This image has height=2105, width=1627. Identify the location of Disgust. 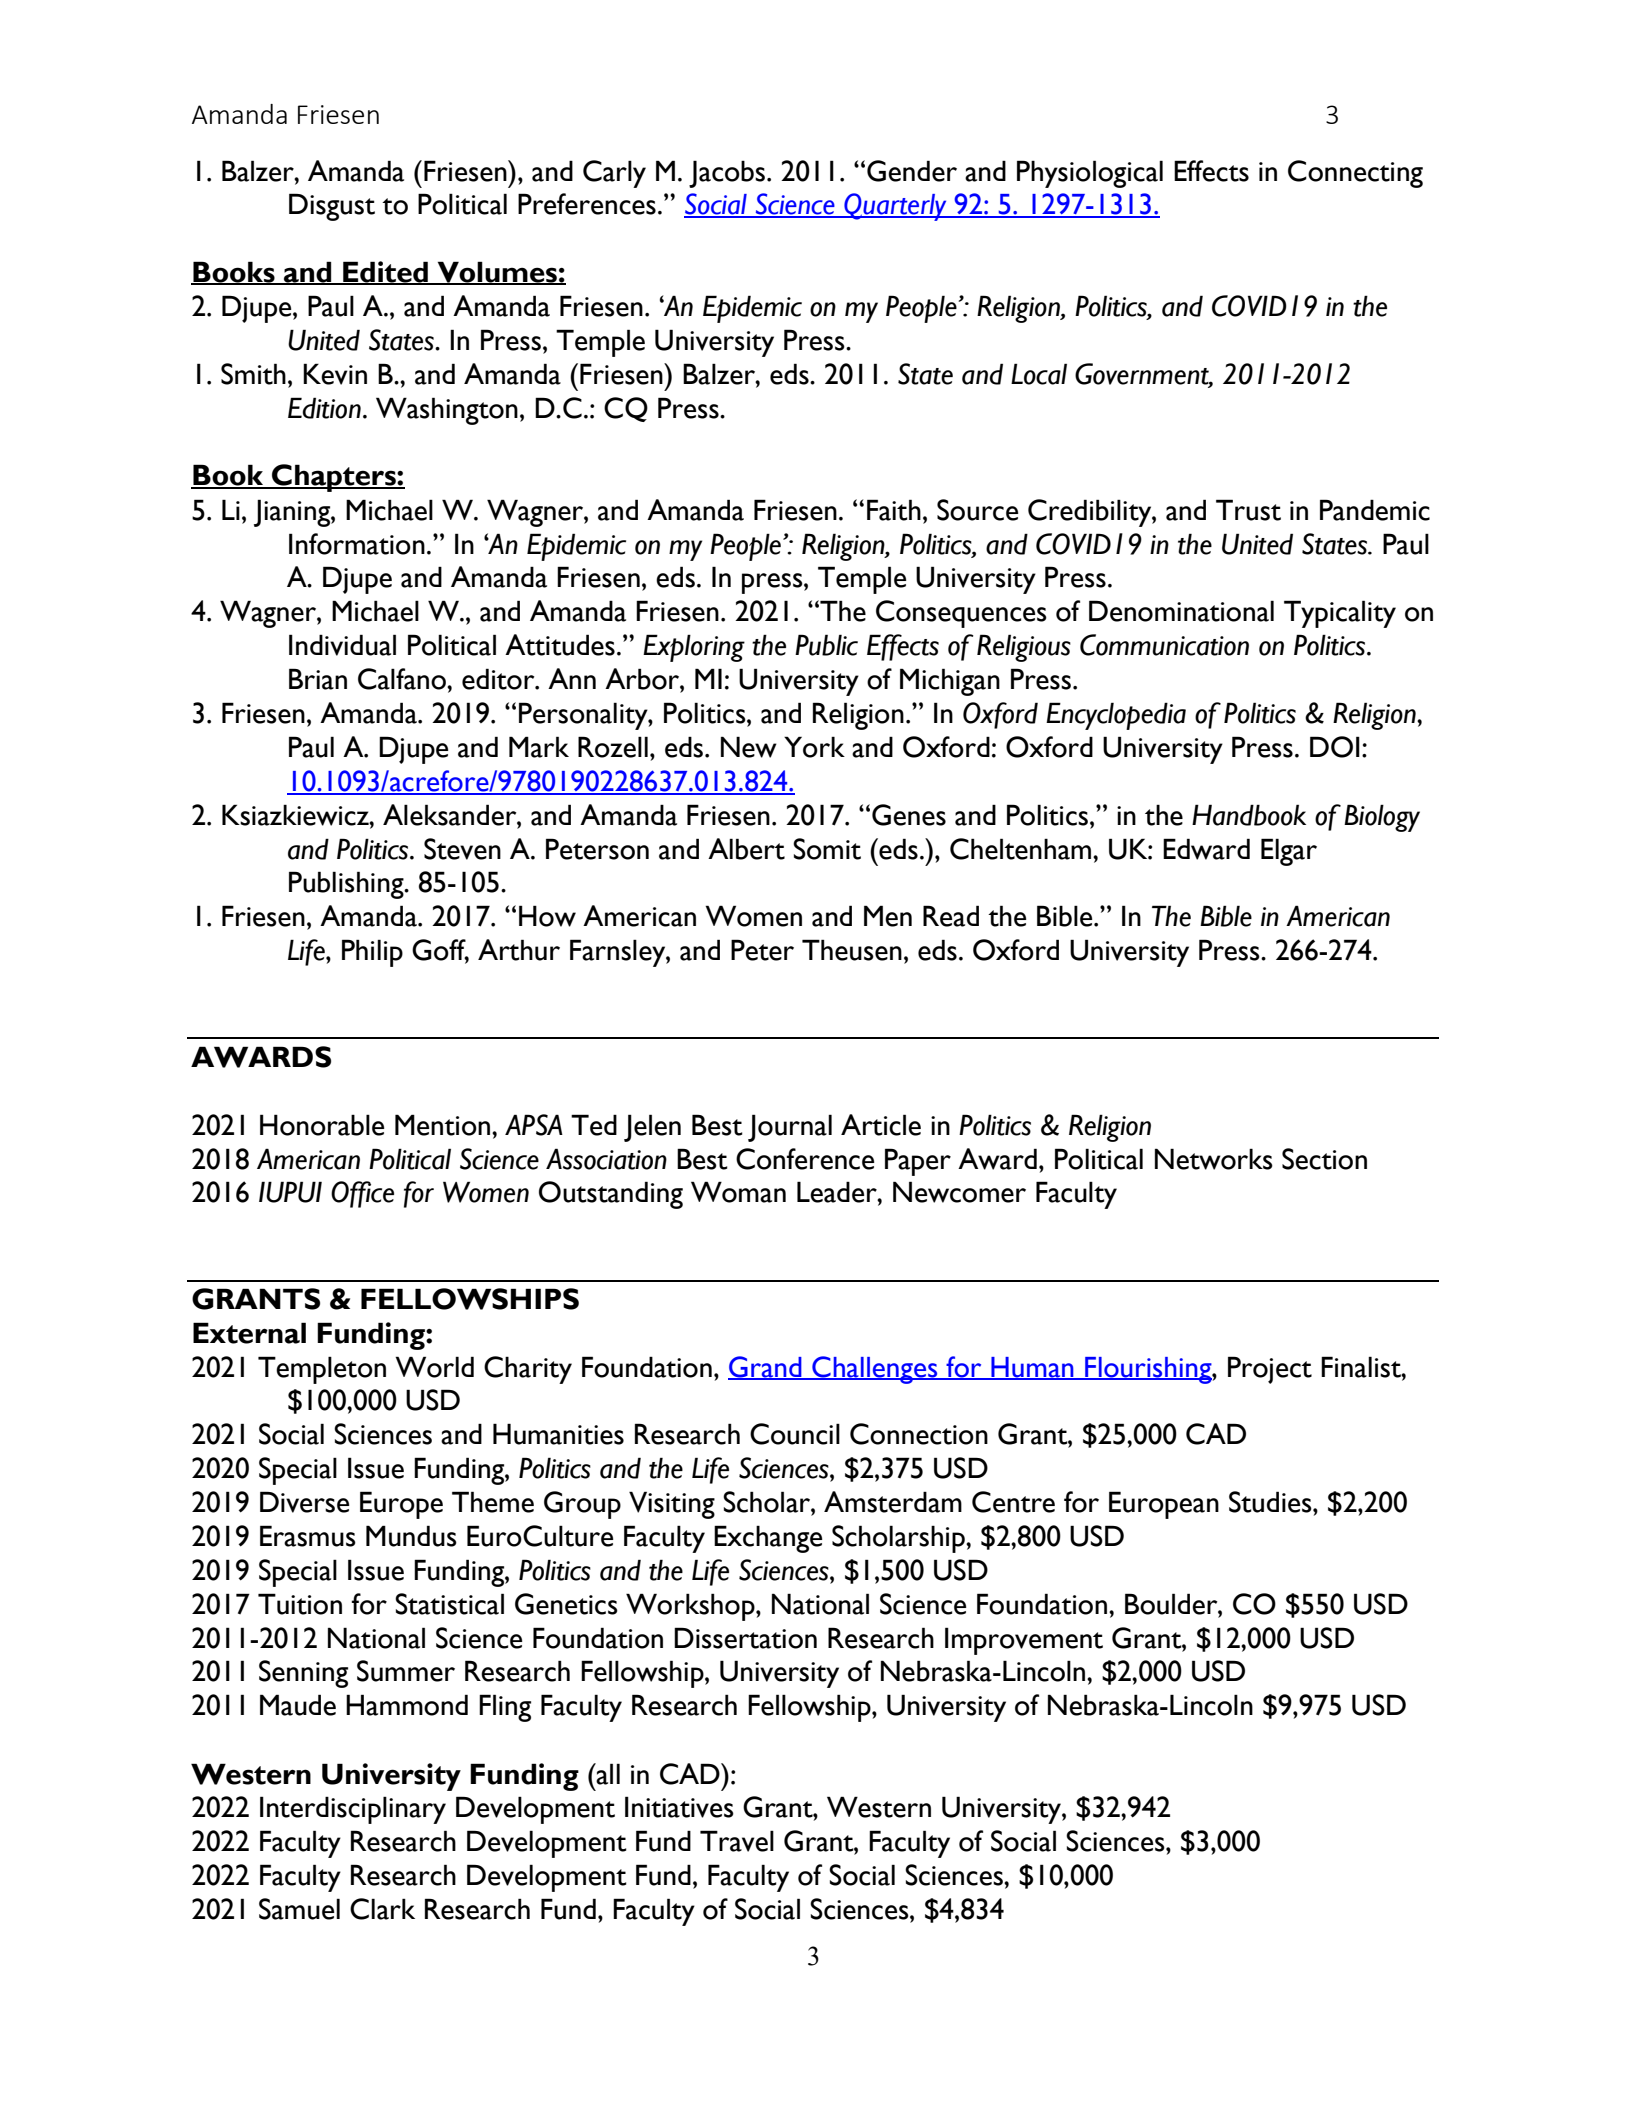
(332, 207).
